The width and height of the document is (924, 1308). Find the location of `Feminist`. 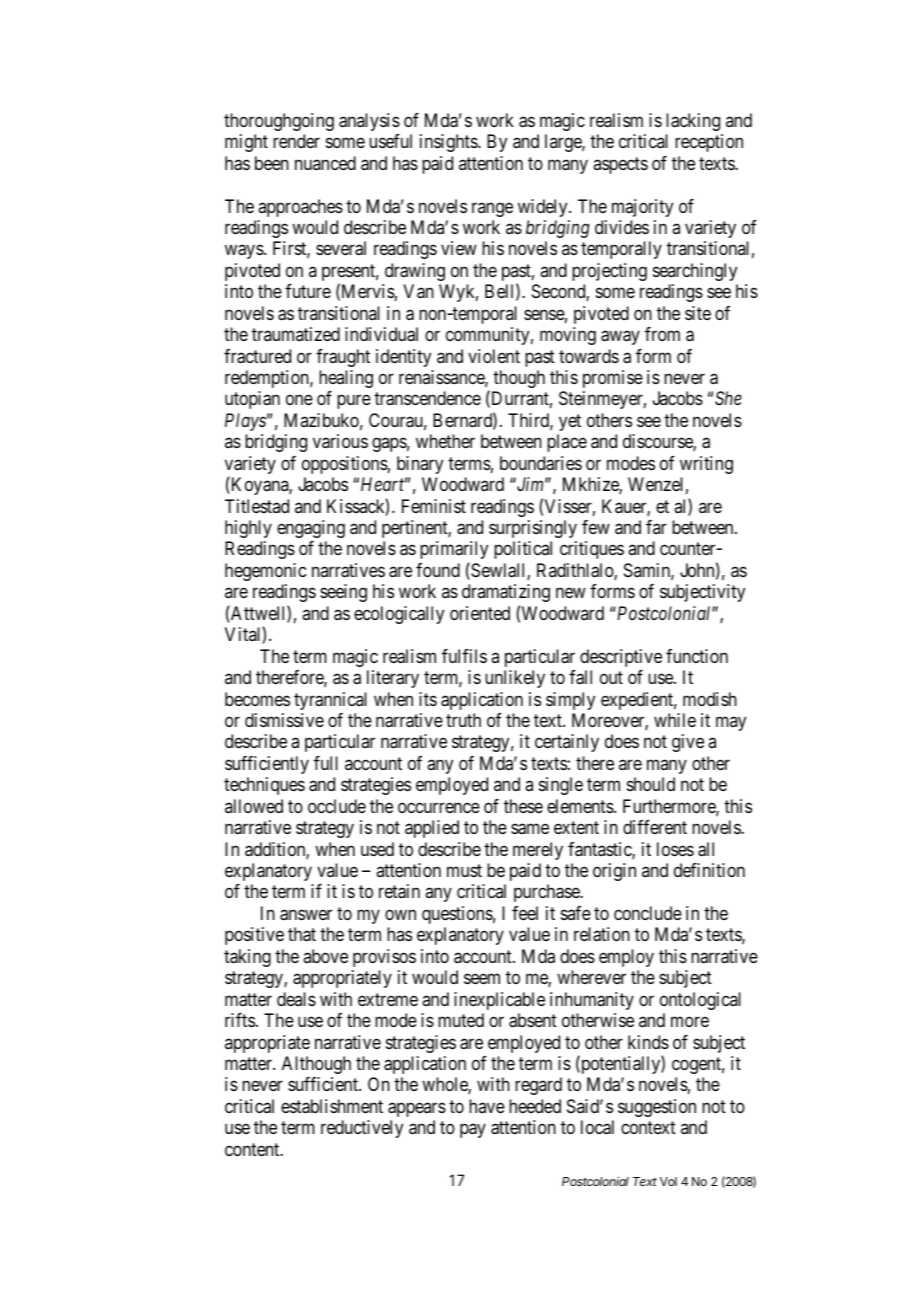

Feminist is located at coordinates (434, 506).
